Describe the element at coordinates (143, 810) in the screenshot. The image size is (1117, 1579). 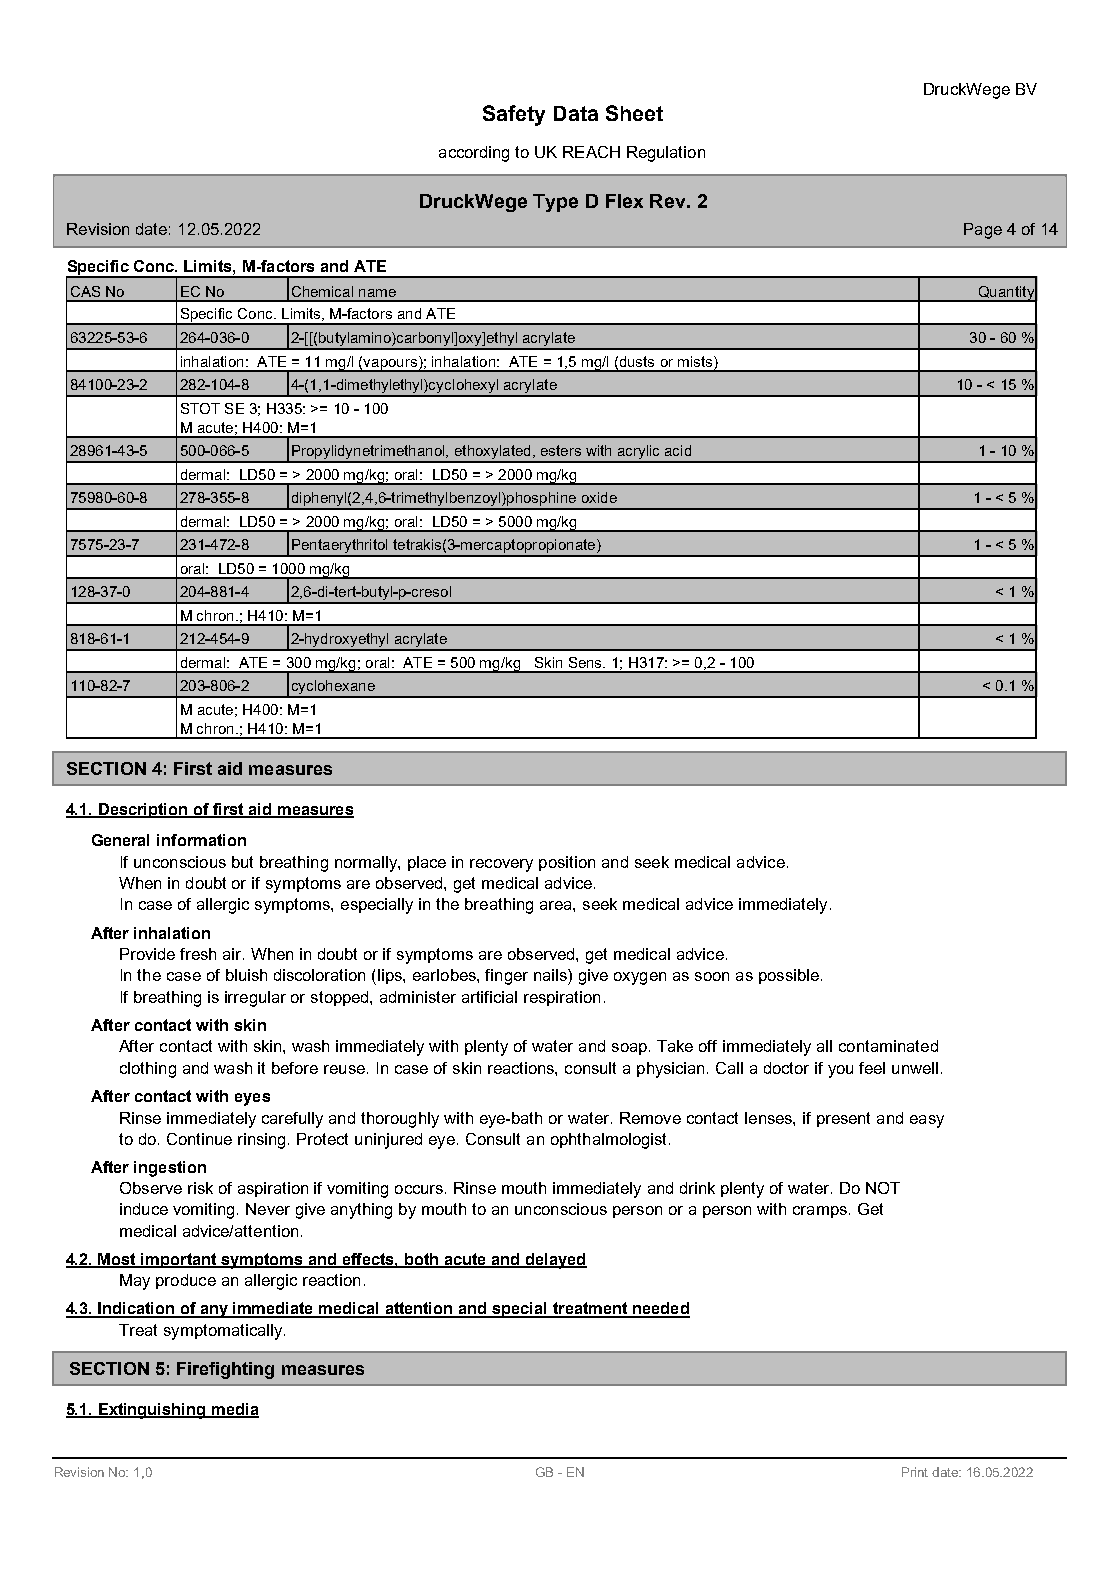
I see `Description` at that location.
